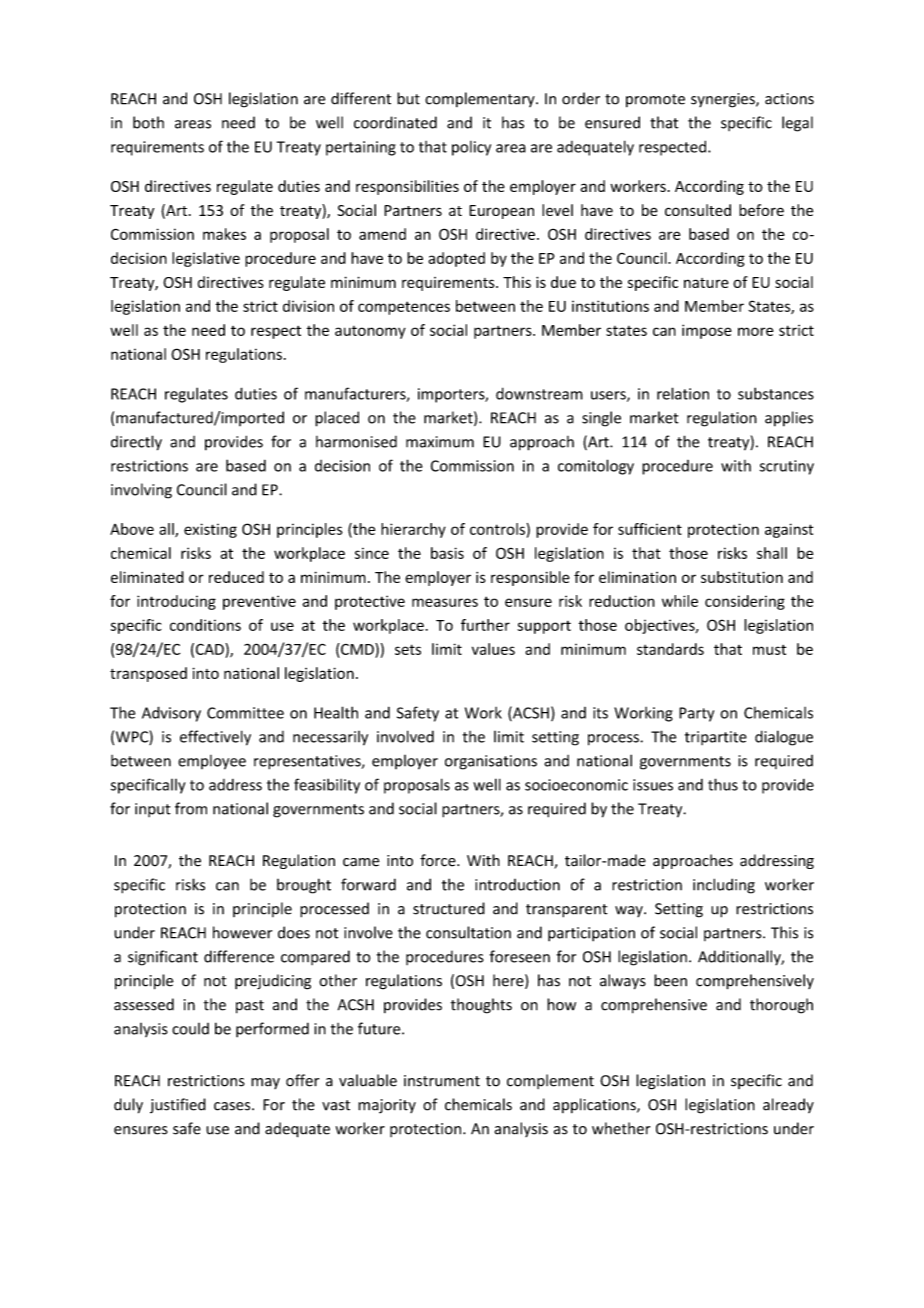 The height and width of the screenshot is (1308, 924). What do you see at coordinates (471, 148) in the screenshot?
I see `policy` at bounding box center [471, 148].
